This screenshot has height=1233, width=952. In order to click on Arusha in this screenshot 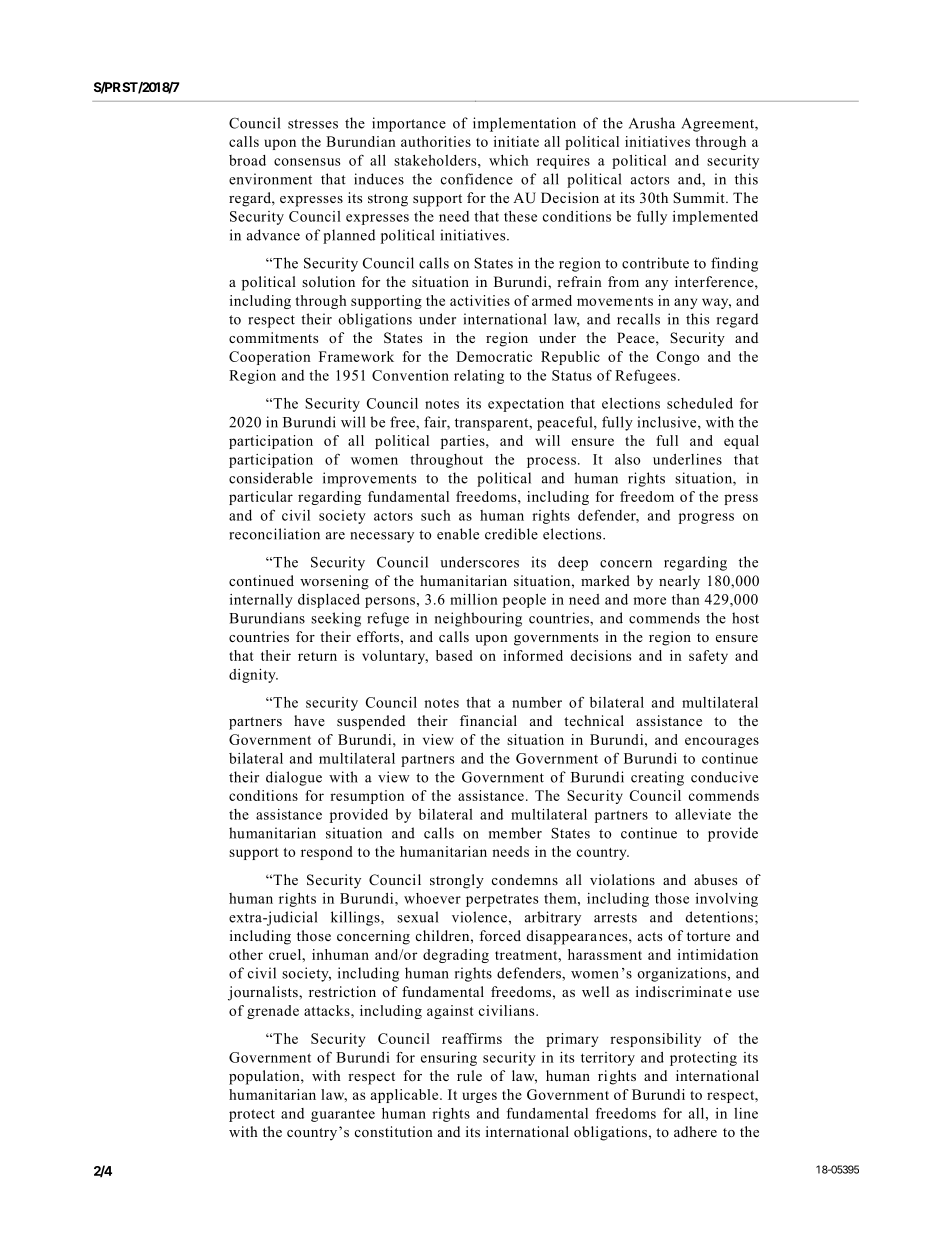, I will do `click(652, 123)`.
